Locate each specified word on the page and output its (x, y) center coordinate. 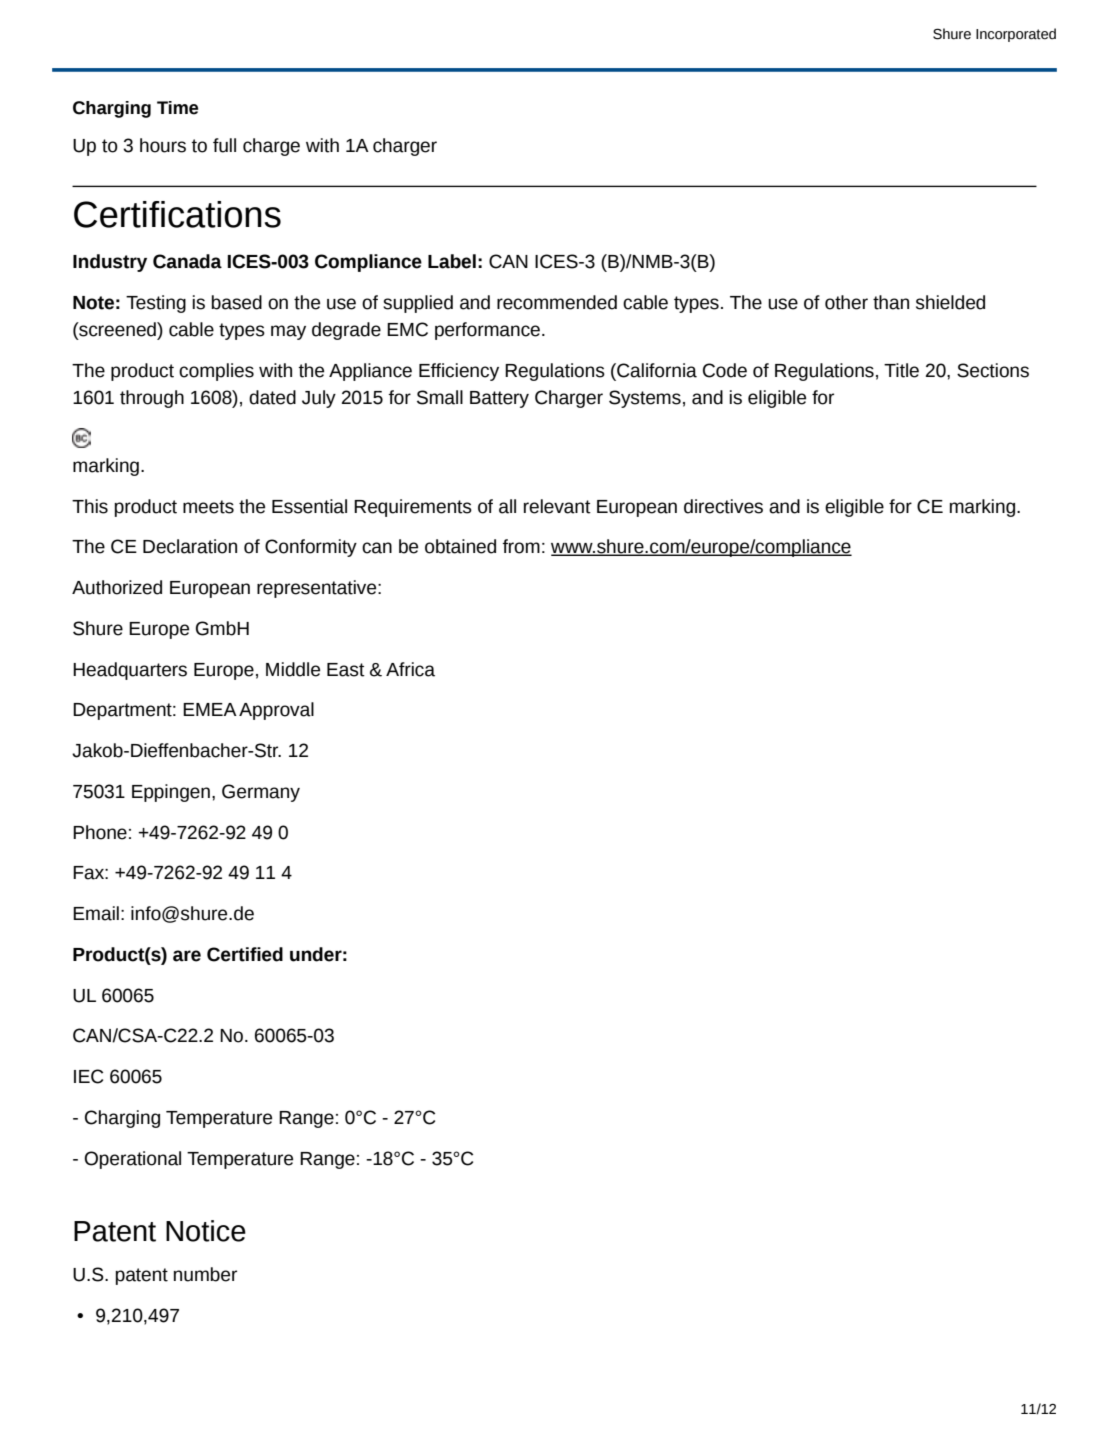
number (205, 1274)
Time (177, 108)
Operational (132, 1160)
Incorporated (1016, 35)
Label (452, 261)
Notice (206, 1231)
